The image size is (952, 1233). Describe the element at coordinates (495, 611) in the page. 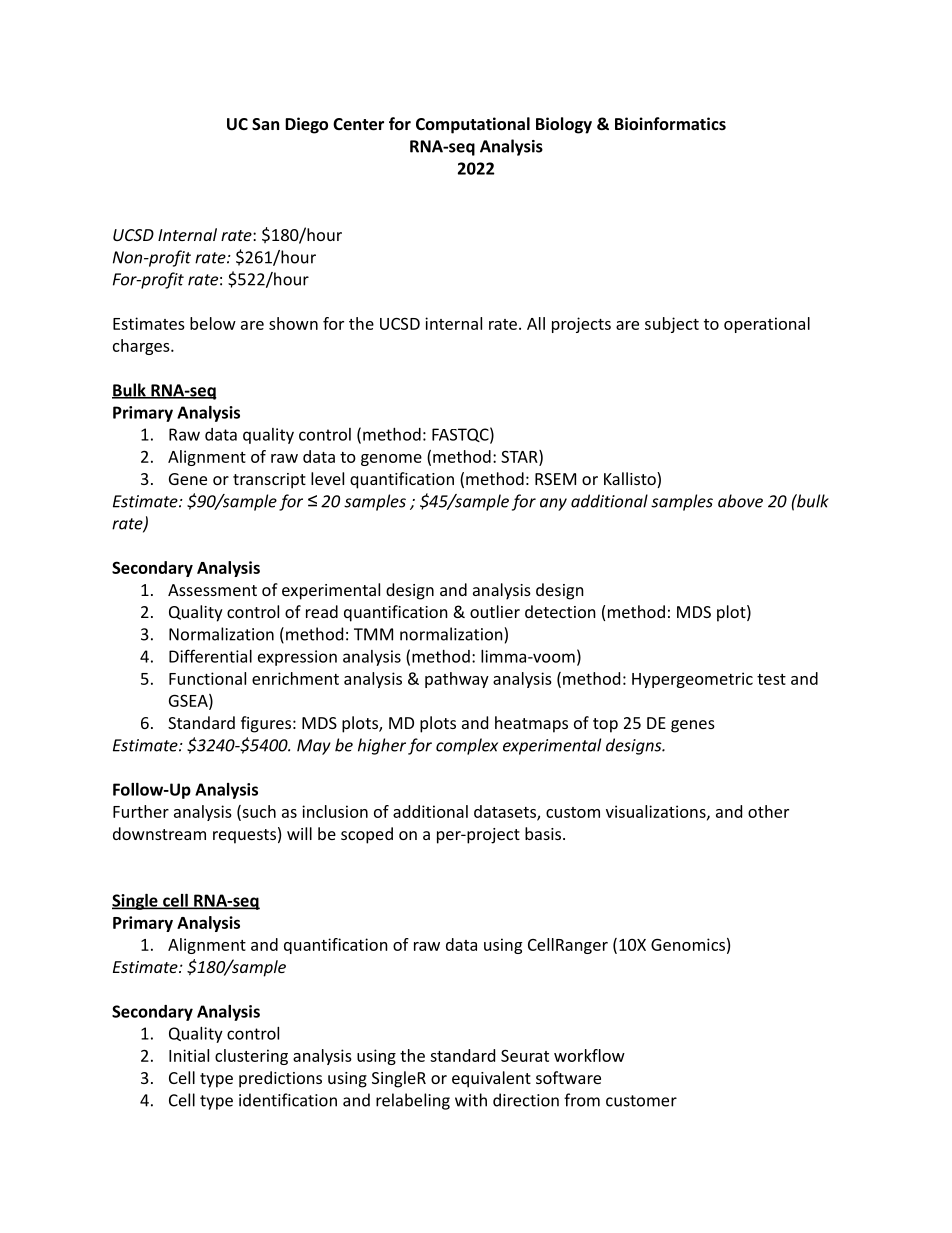

I see `outlier` at that location.
